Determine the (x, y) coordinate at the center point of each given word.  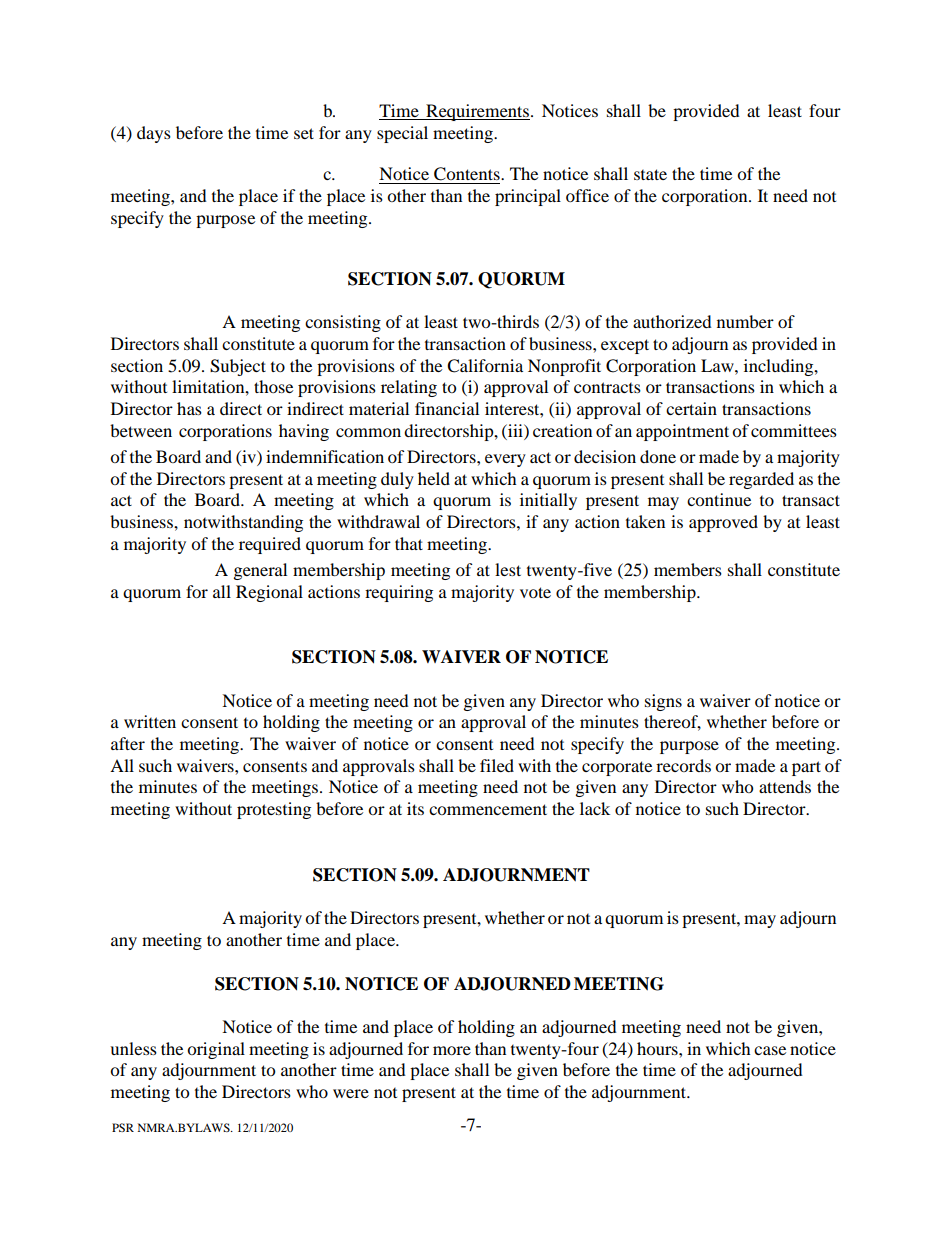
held (434, 478)
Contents (468, 174)
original (216, 1050)
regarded (761, 480)
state (650, 174)
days (154, 134)
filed (497, 765)
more (452, 1050)
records (683, 765)
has (189, 408)
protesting (274, 810)
